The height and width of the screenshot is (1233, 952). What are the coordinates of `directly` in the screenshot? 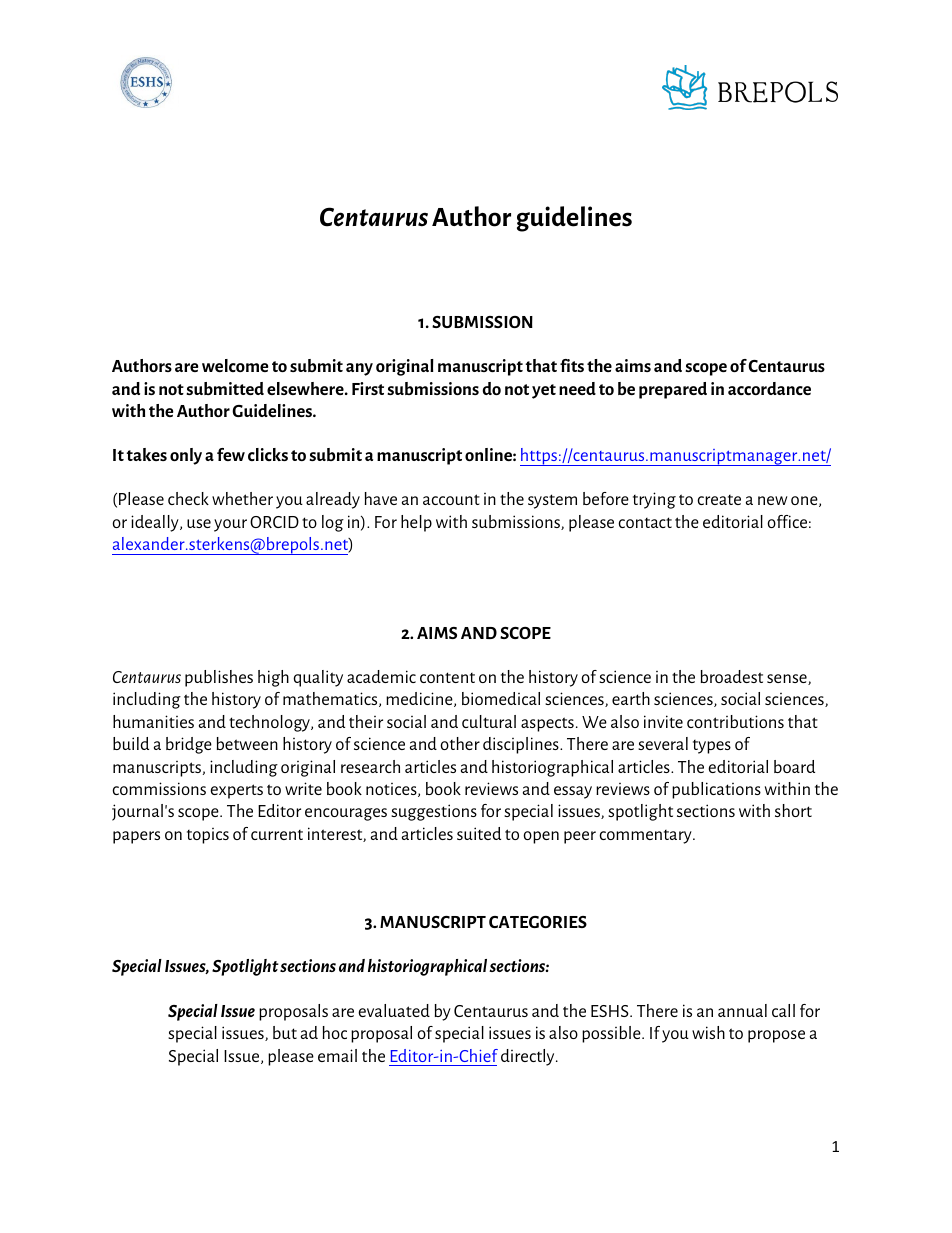 It's located at (529, 1057).
